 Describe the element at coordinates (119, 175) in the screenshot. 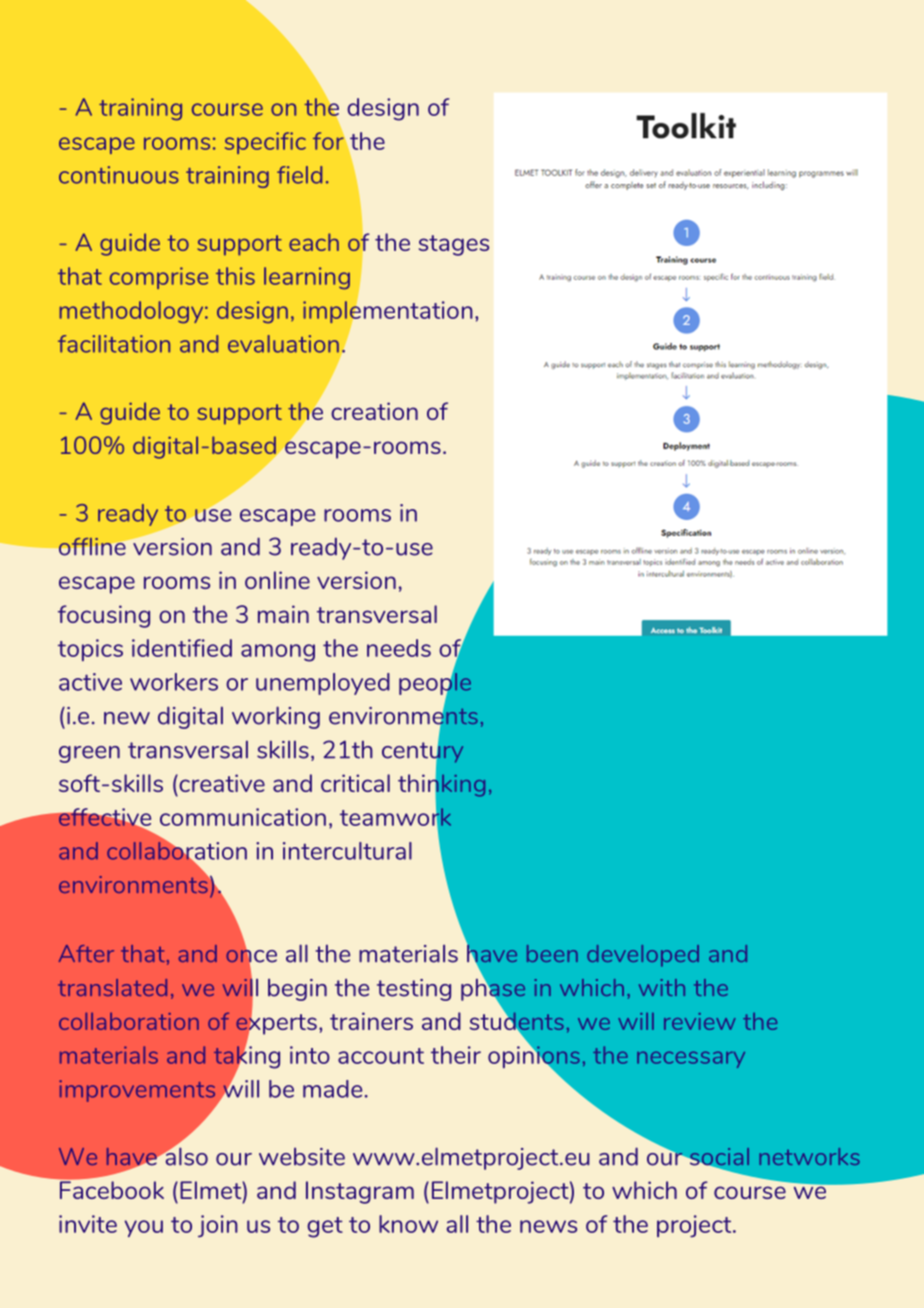

I see `continuous` at that location.
